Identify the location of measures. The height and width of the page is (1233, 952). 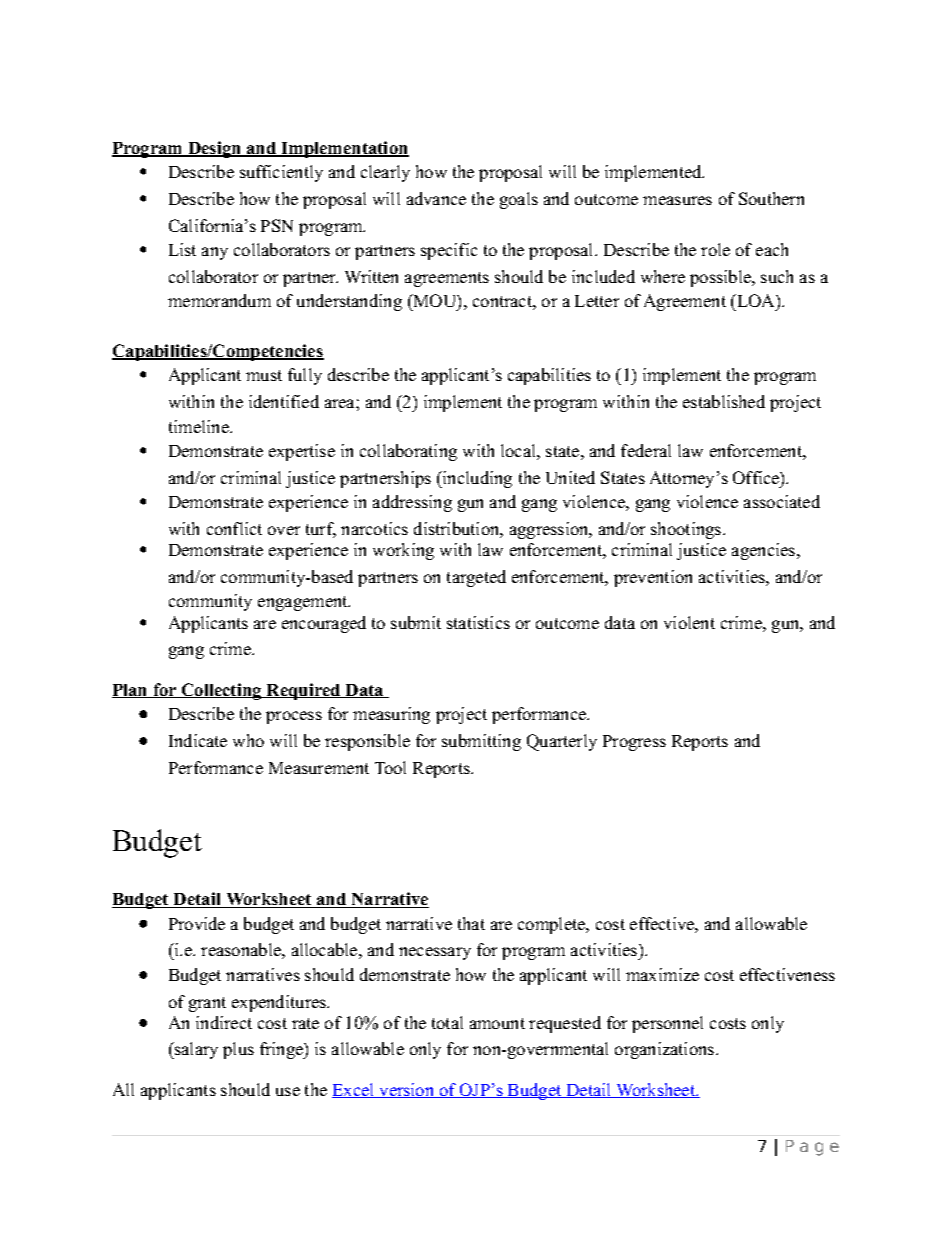
(677, 200).
